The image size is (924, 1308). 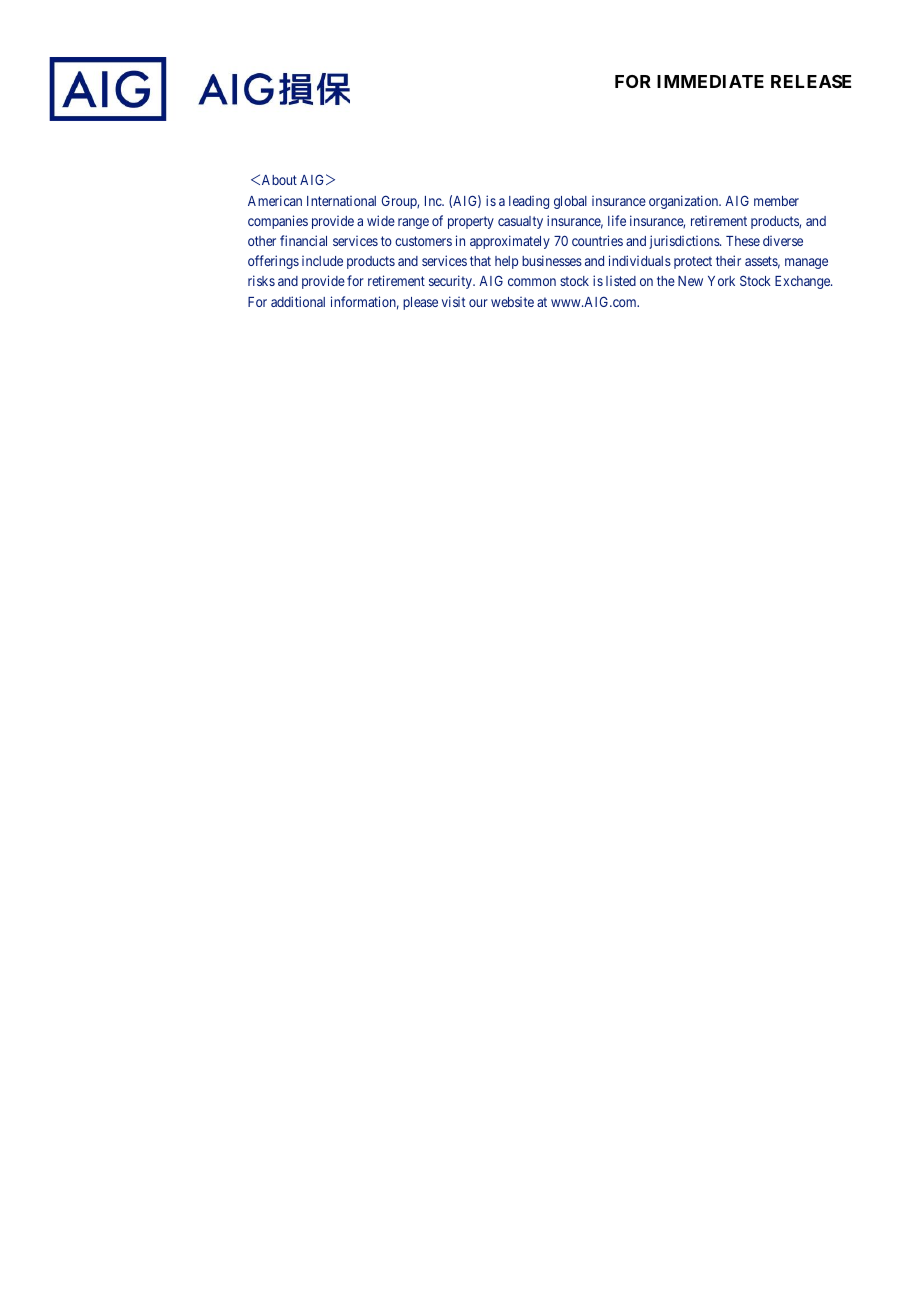 I want to click on RELEASE, so click(x=811, y=81).
